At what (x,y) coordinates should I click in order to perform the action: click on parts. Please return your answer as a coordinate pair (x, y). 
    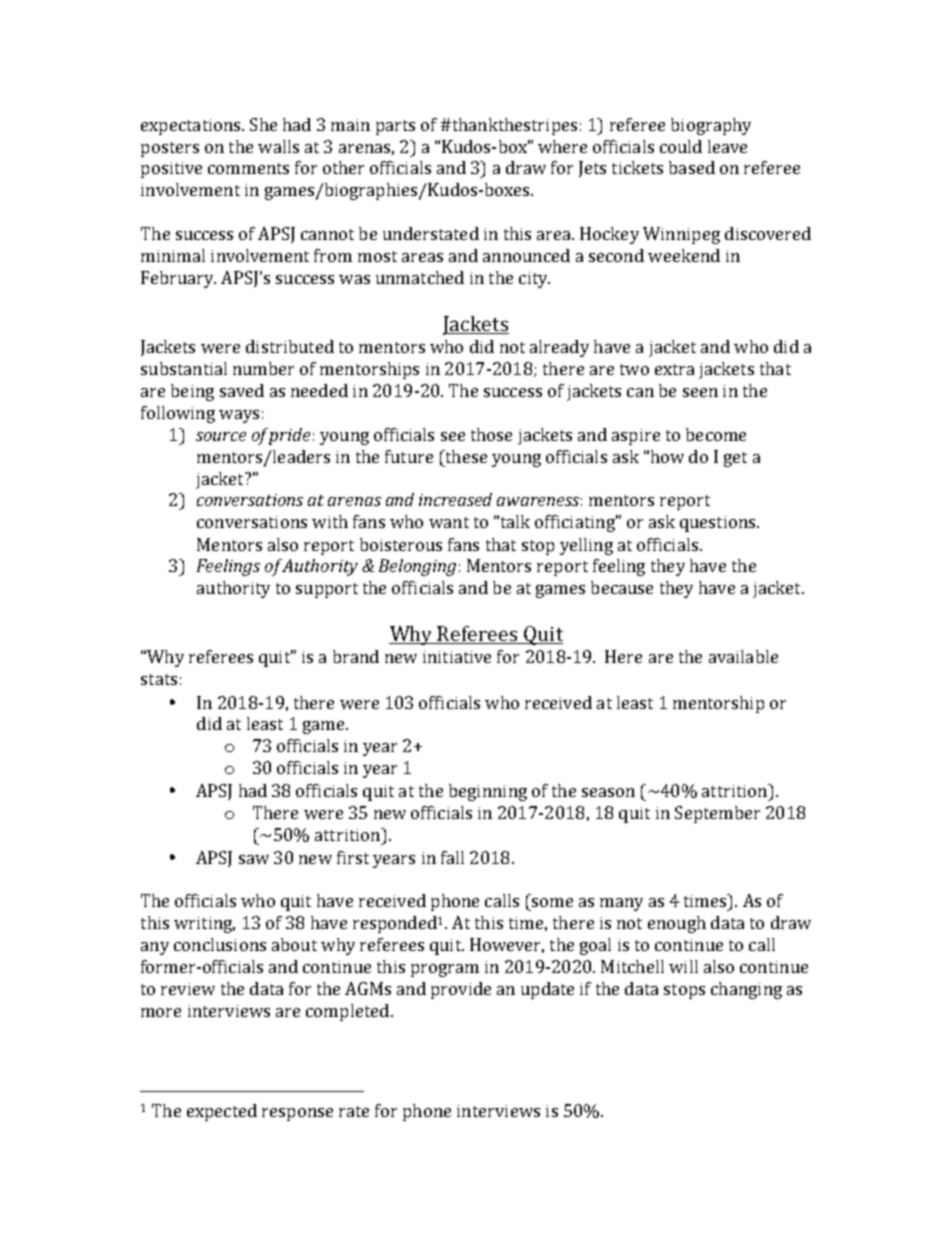
    Looking at the image, I should click on (395, 127).
